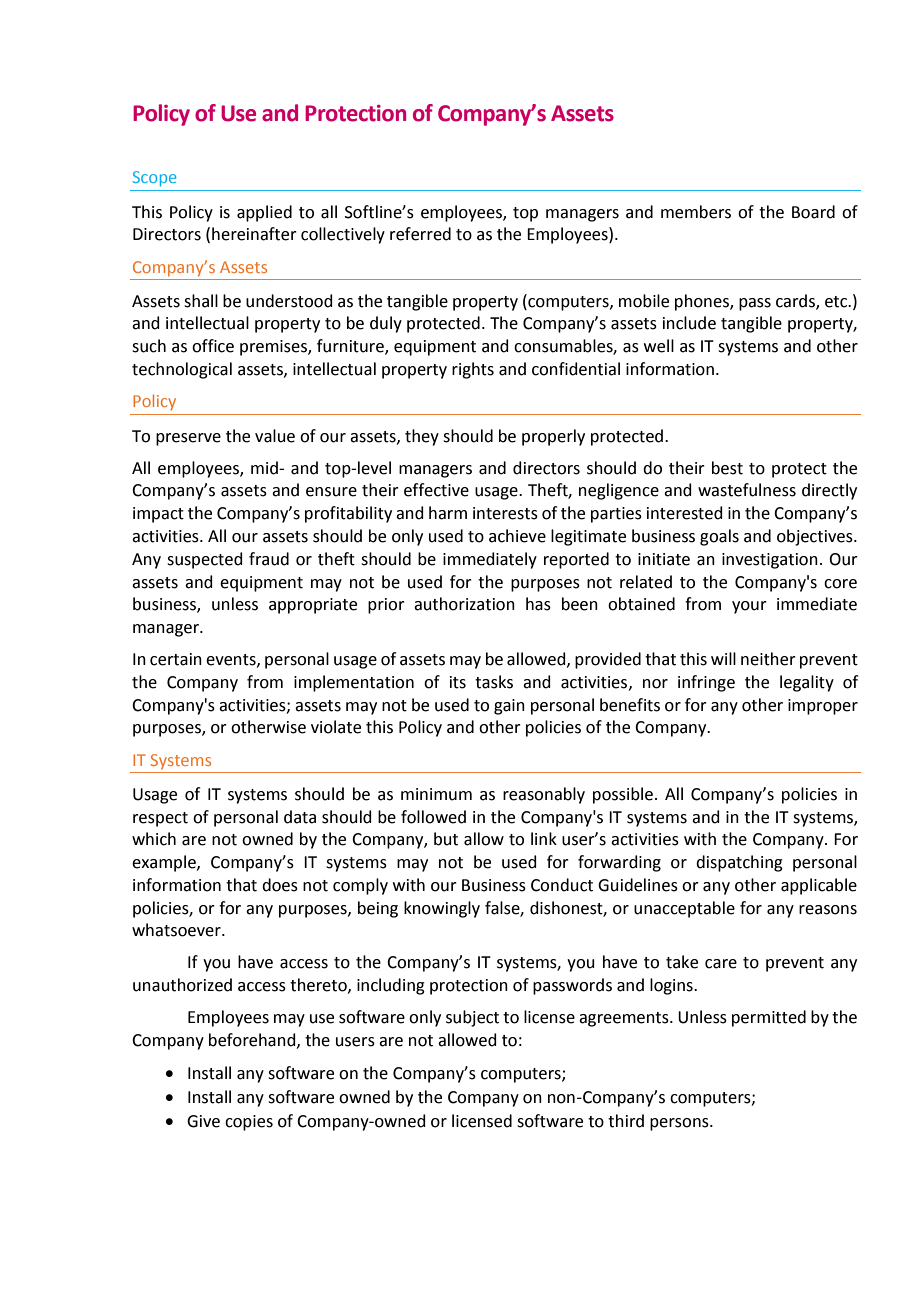  I want to click on Board, so click(813, 212).
